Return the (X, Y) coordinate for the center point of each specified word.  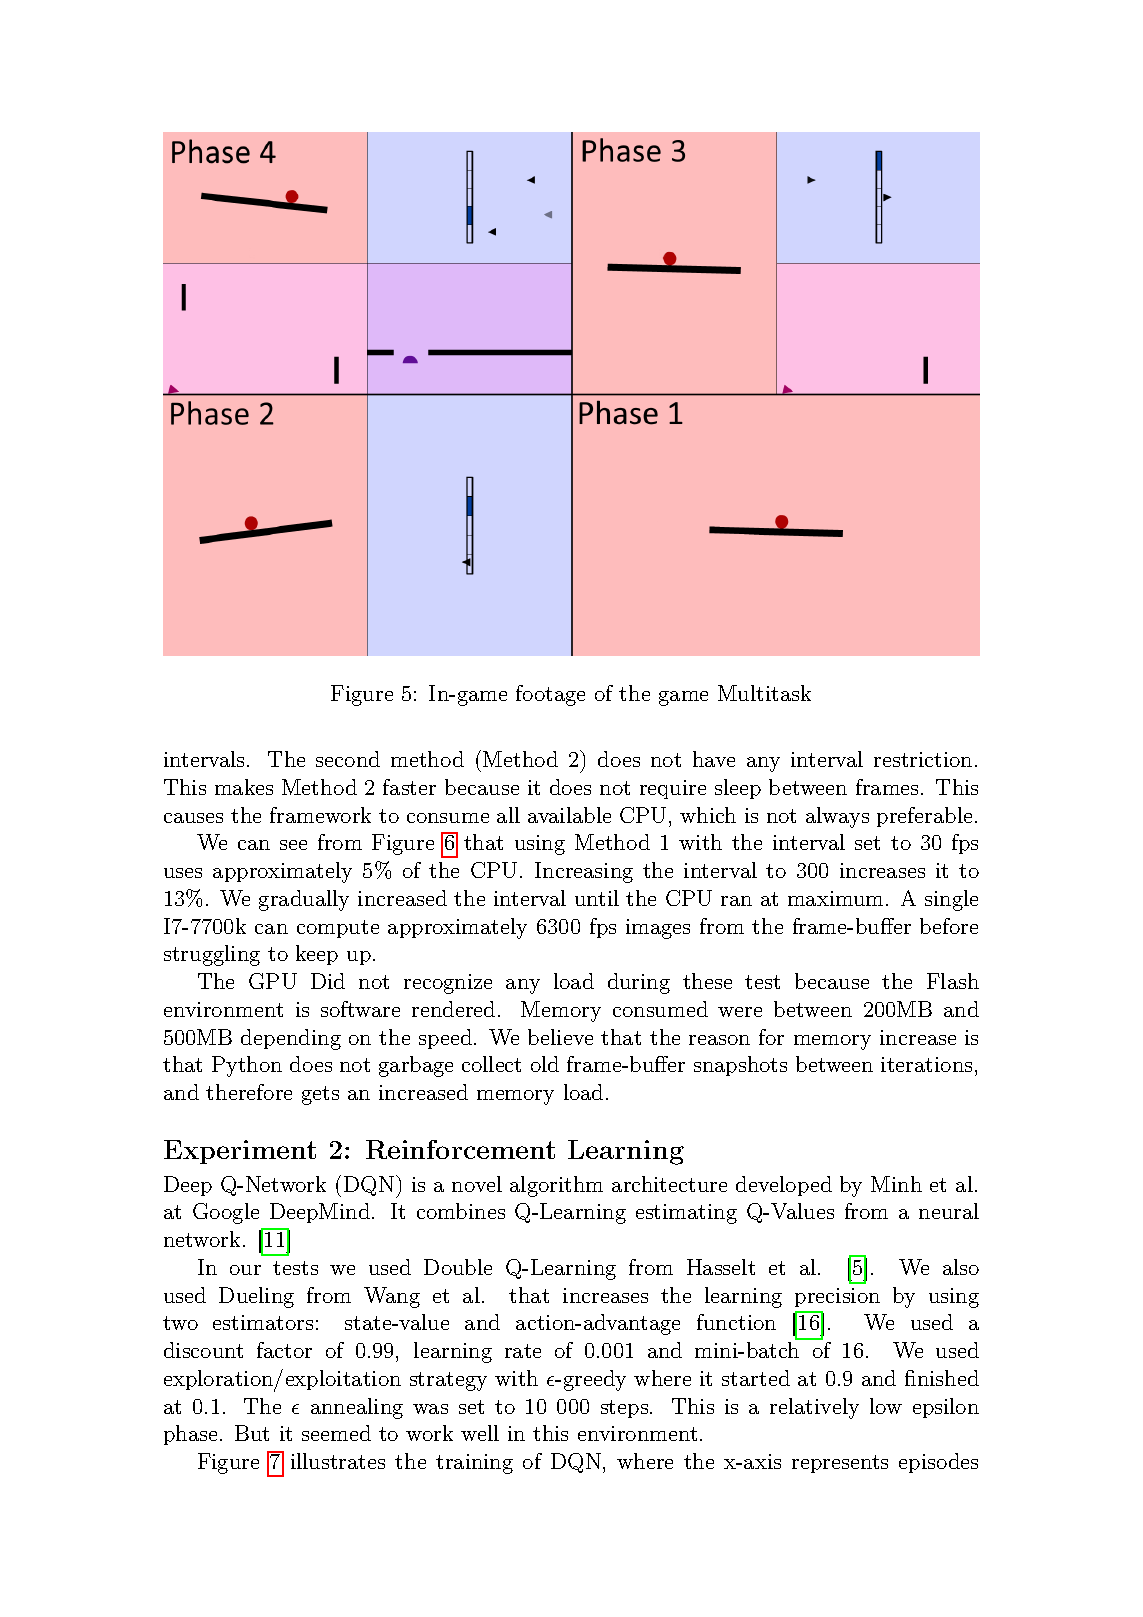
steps (624, 1409)
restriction (923, 759)
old (545, 1064)
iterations (926, 1064)
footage (550, 695)
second (348, 759)
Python (247, 1066)
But (252, 1433)
